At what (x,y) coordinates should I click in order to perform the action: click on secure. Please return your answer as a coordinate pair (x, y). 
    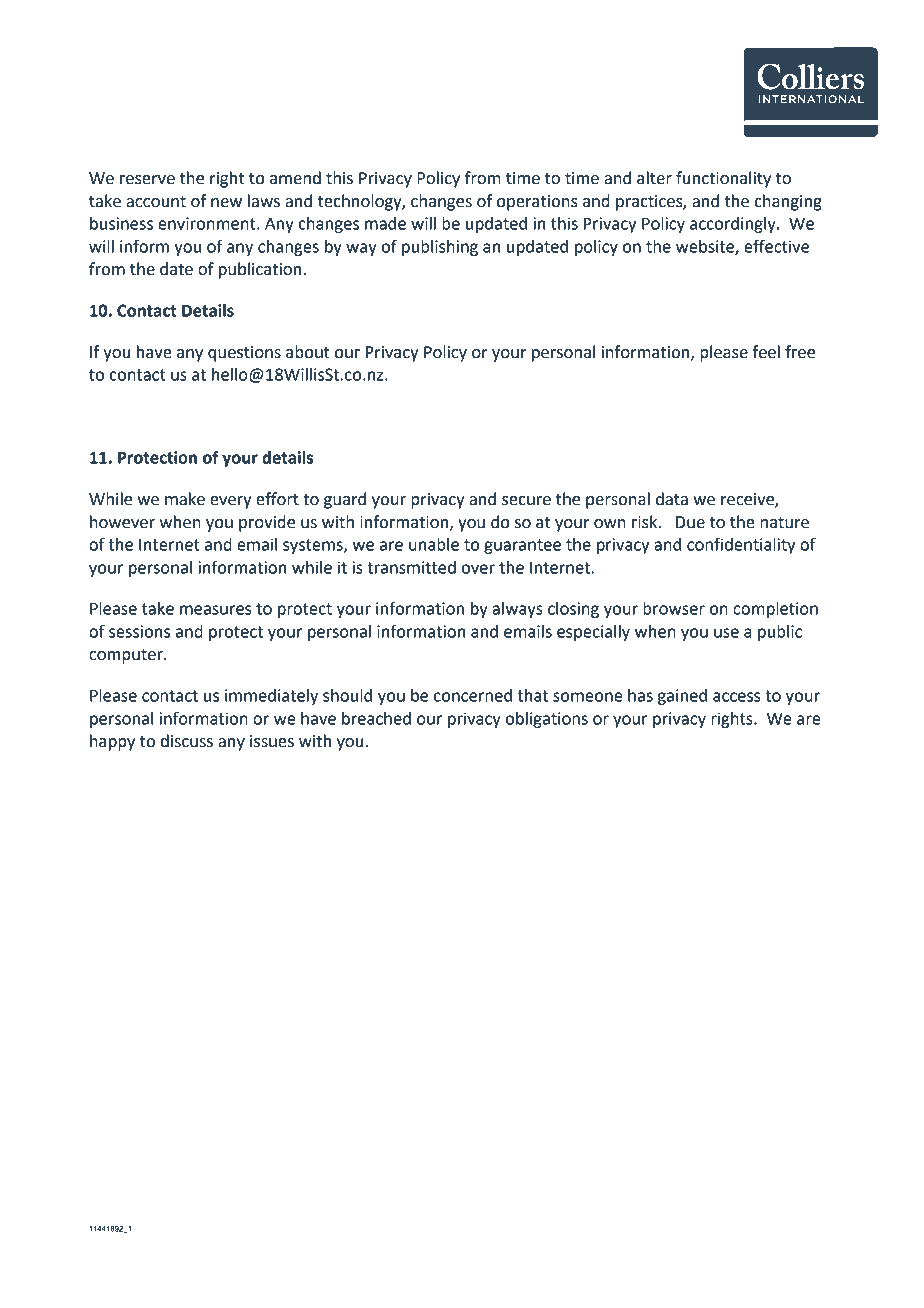
    Looking at the image, I should click on (526, 501).
